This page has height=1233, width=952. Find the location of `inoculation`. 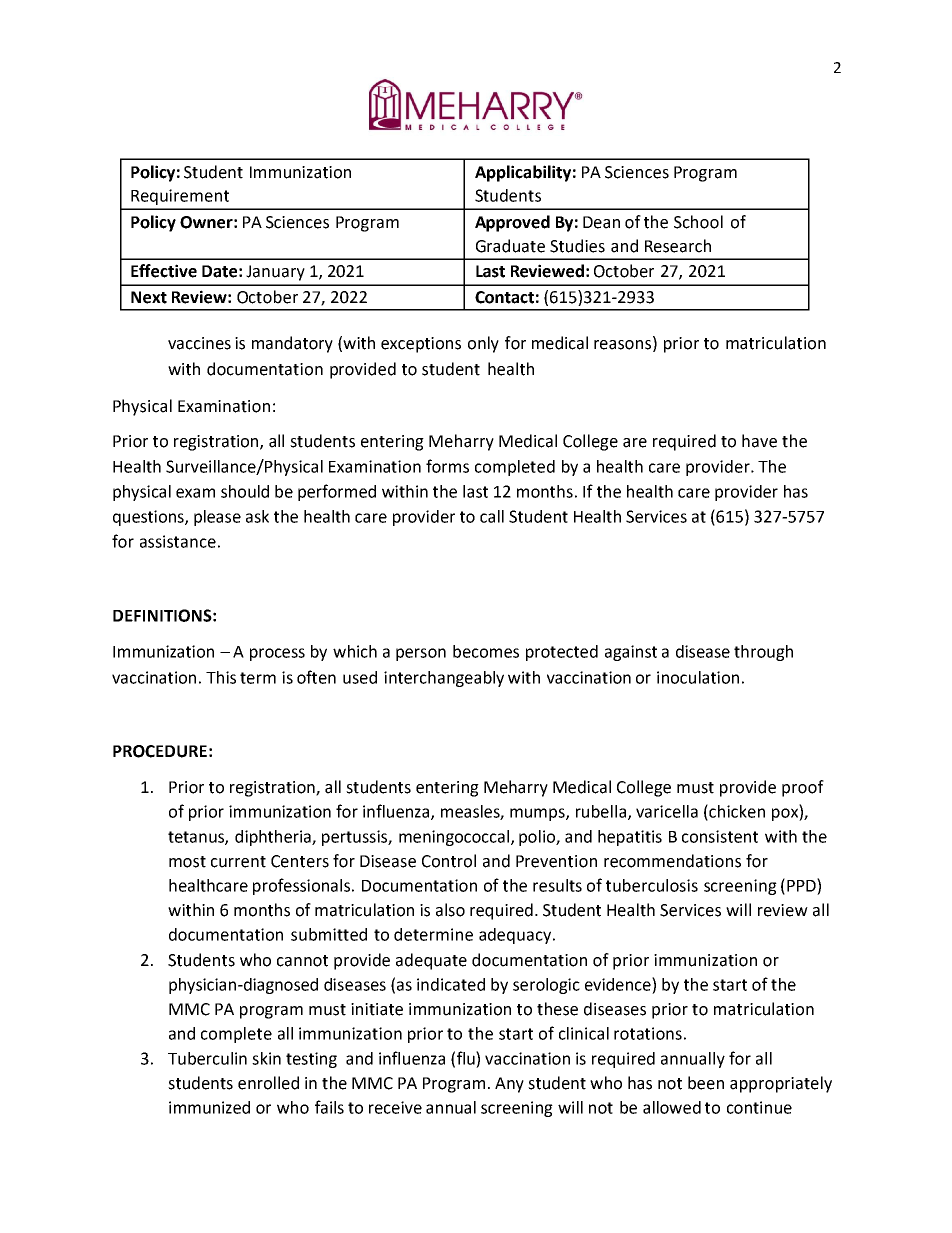

inoculation is located at coordinates (698, 677).
